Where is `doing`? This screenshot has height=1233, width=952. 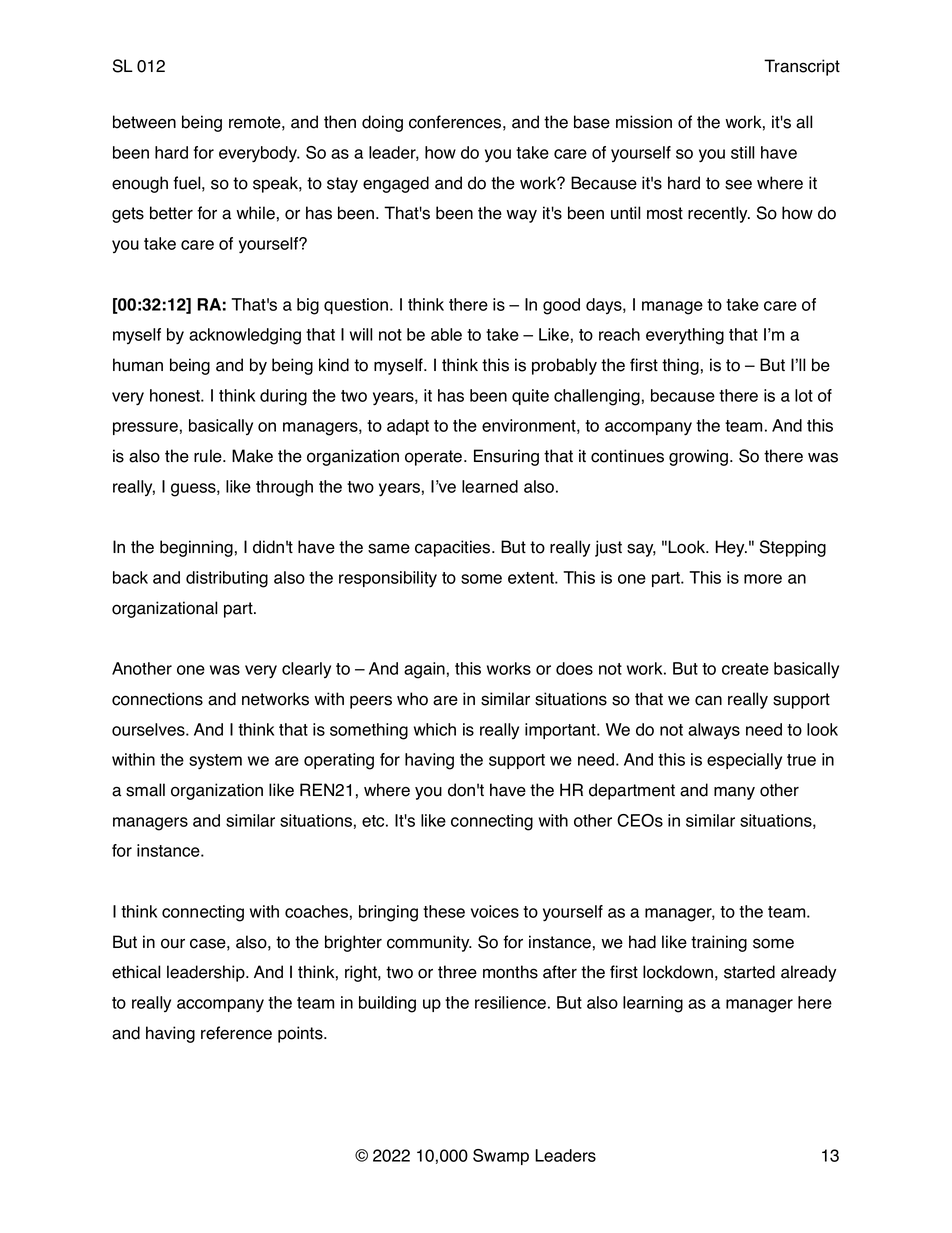
doing is located at coordinates (382, 123).
